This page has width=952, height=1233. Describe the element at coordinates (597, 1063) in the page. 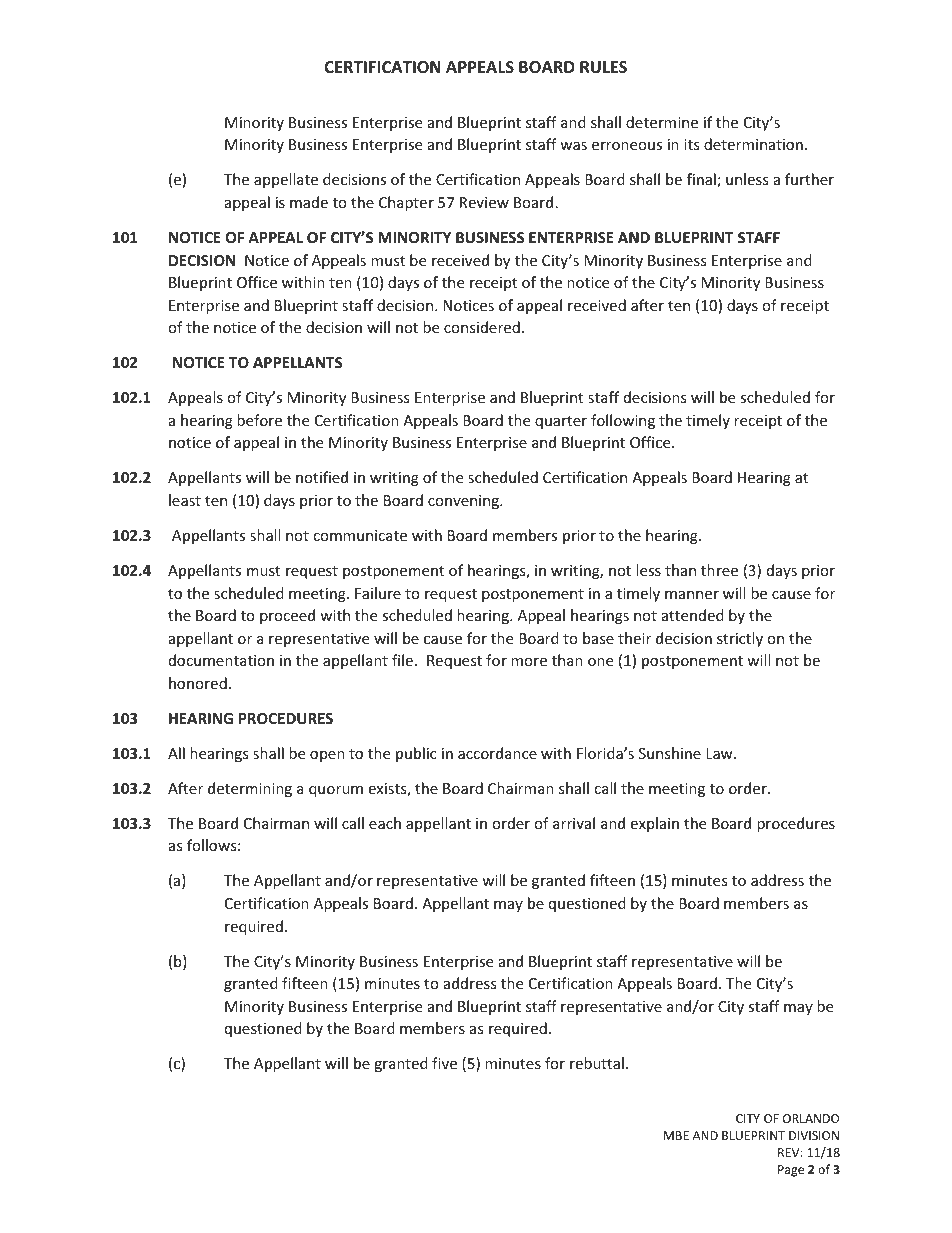

I see `rebuttal` at that location.
